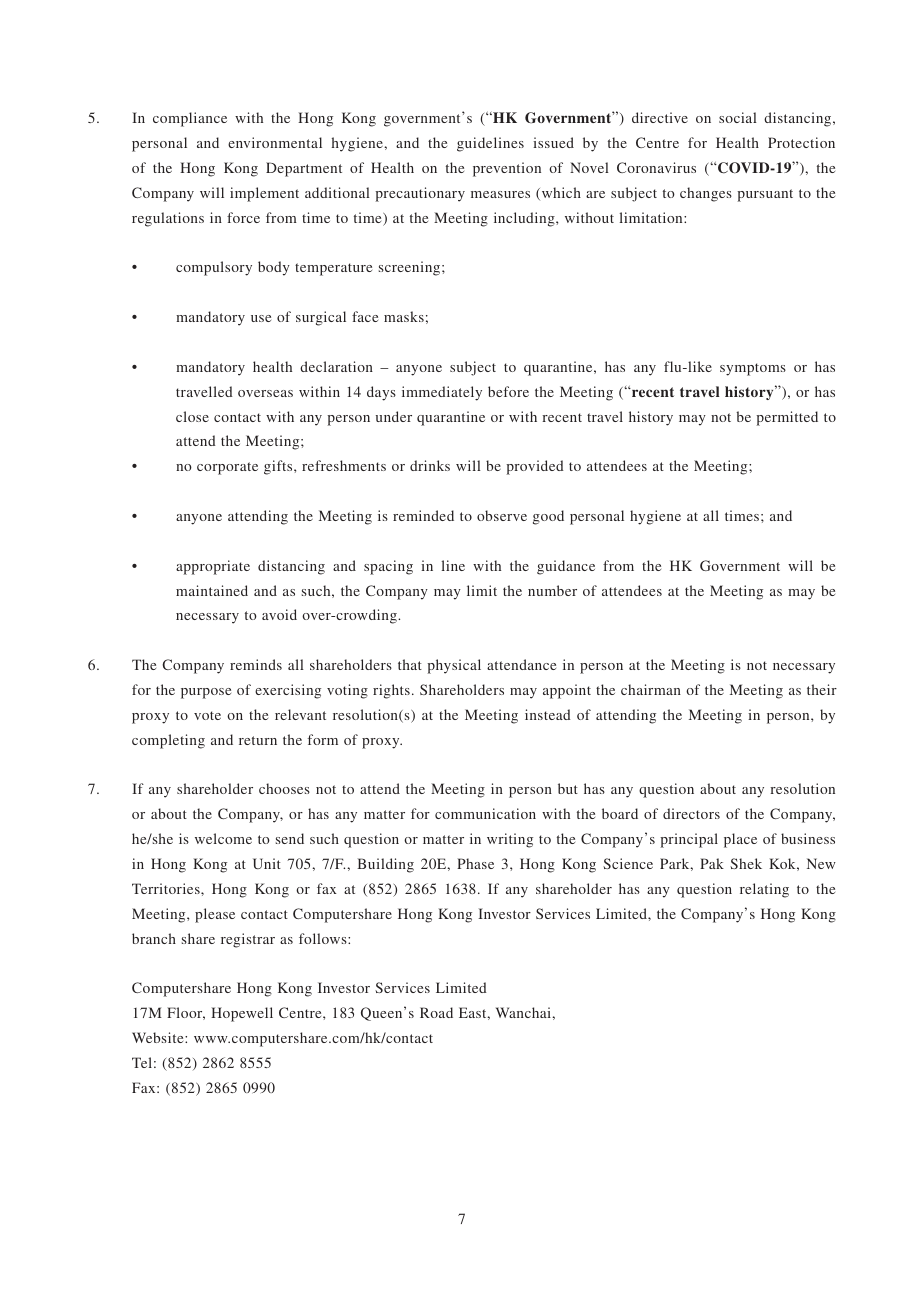 This screenshot has width=924, height=1308. Describe the element at coordinates (275, 142) in the screenshot. I see `environmental` at that location.
